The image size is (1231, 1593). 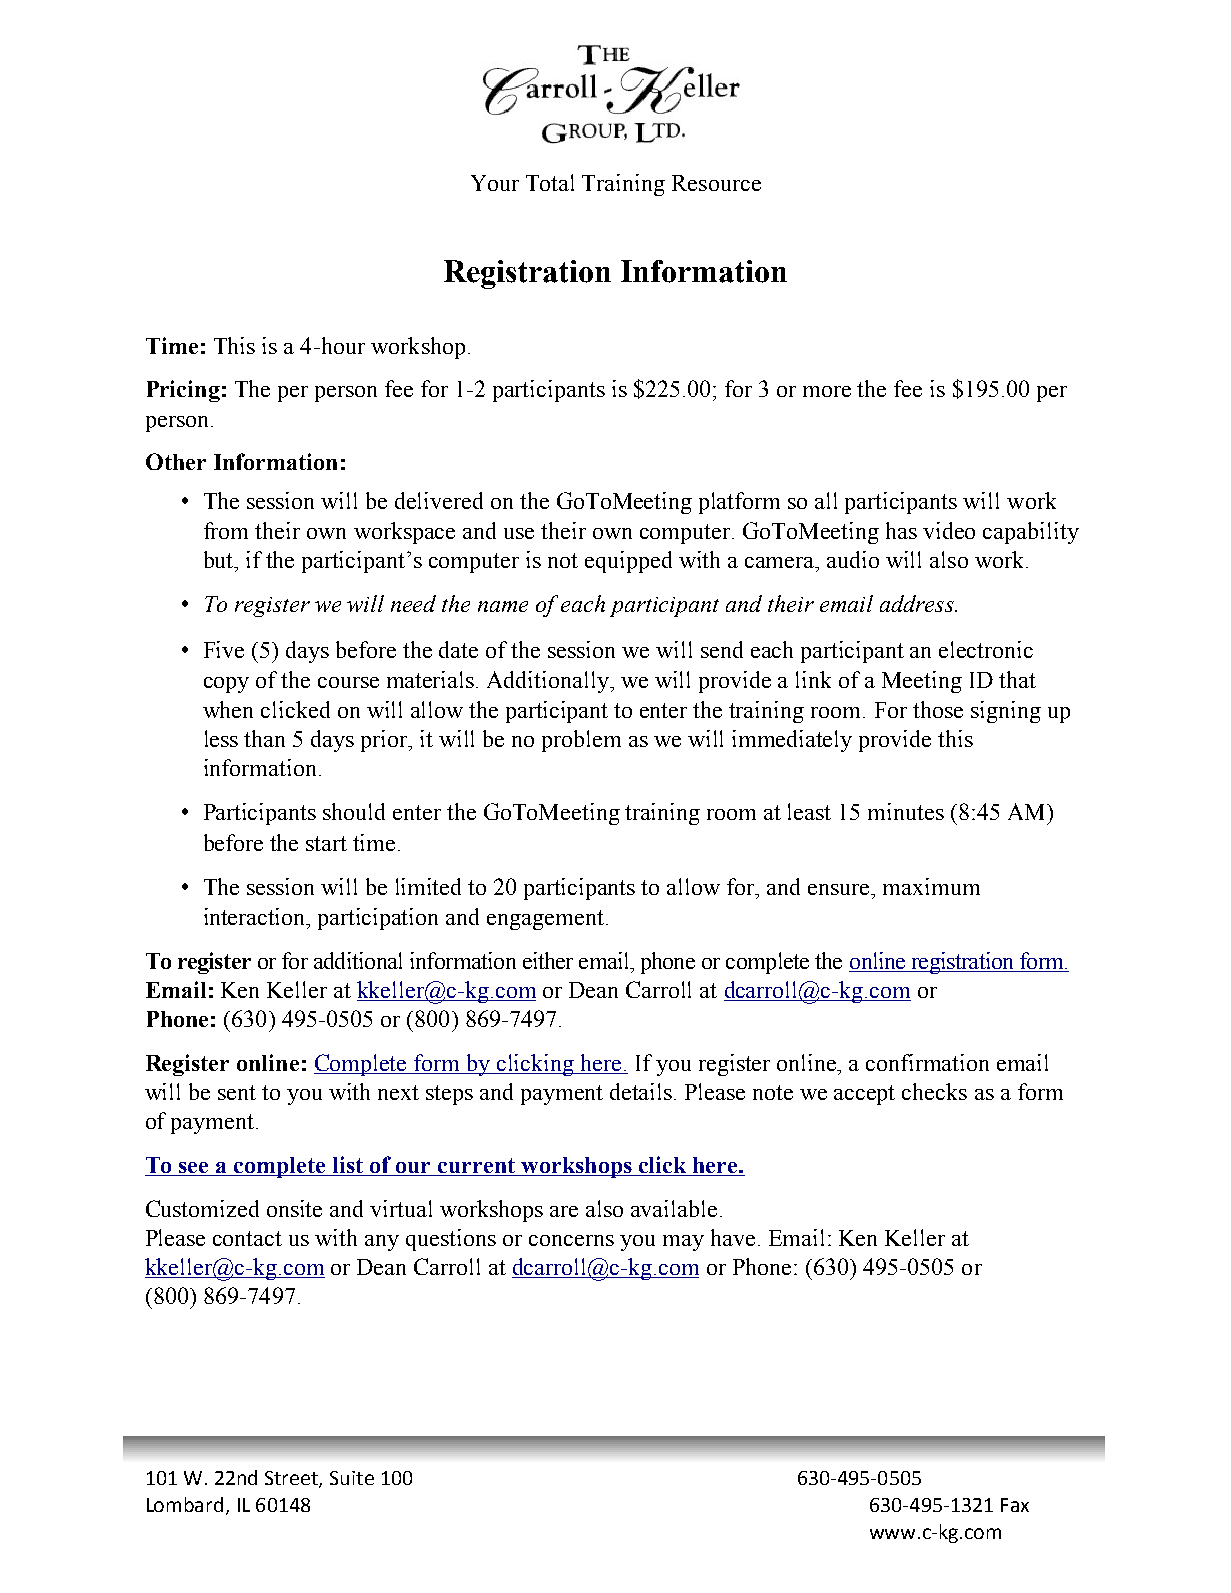 I want to click on Your, so click(x=495, y=183).
